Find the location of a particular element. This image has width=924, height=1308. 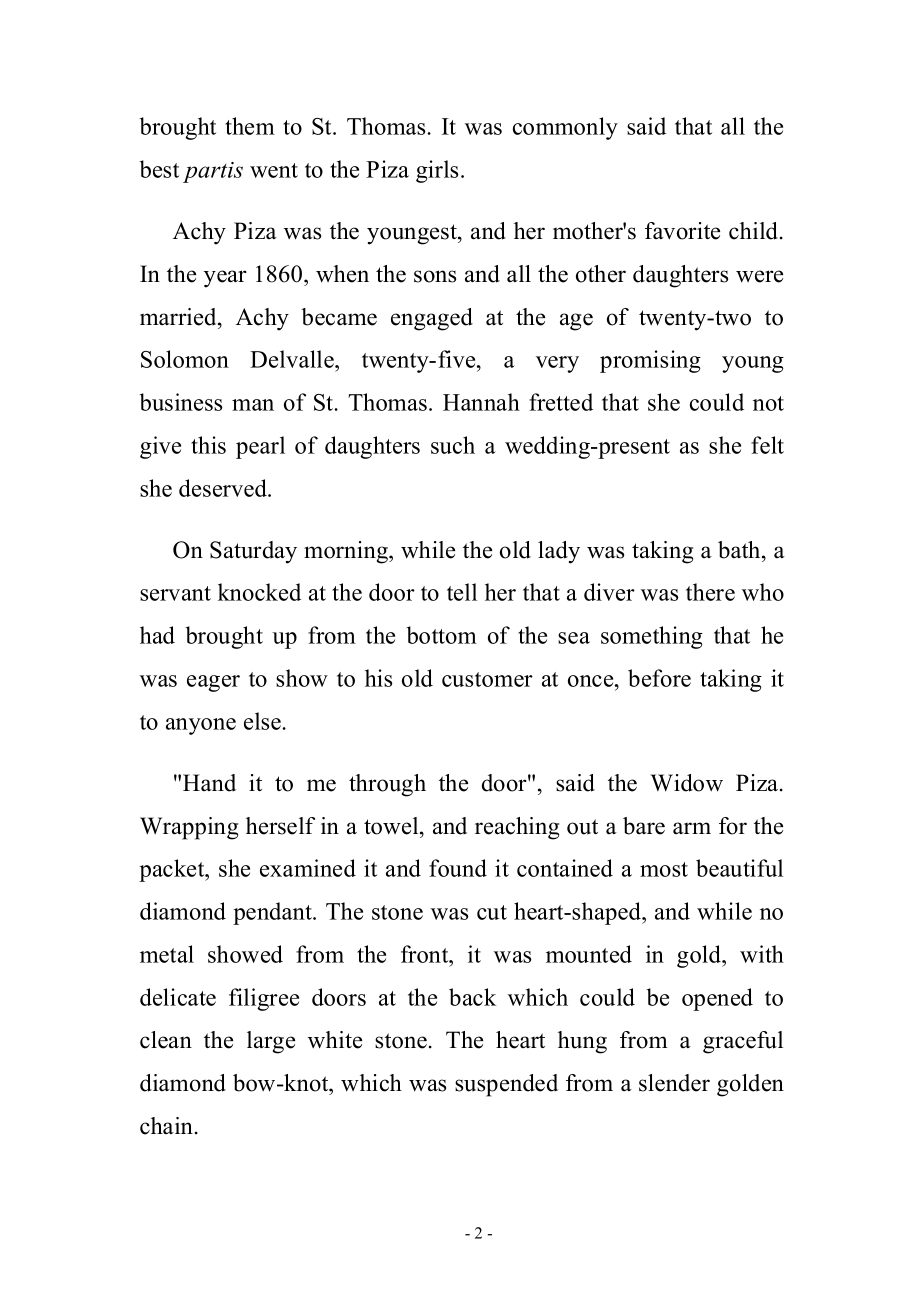

suspended is located at coordinates (506, 1085).
